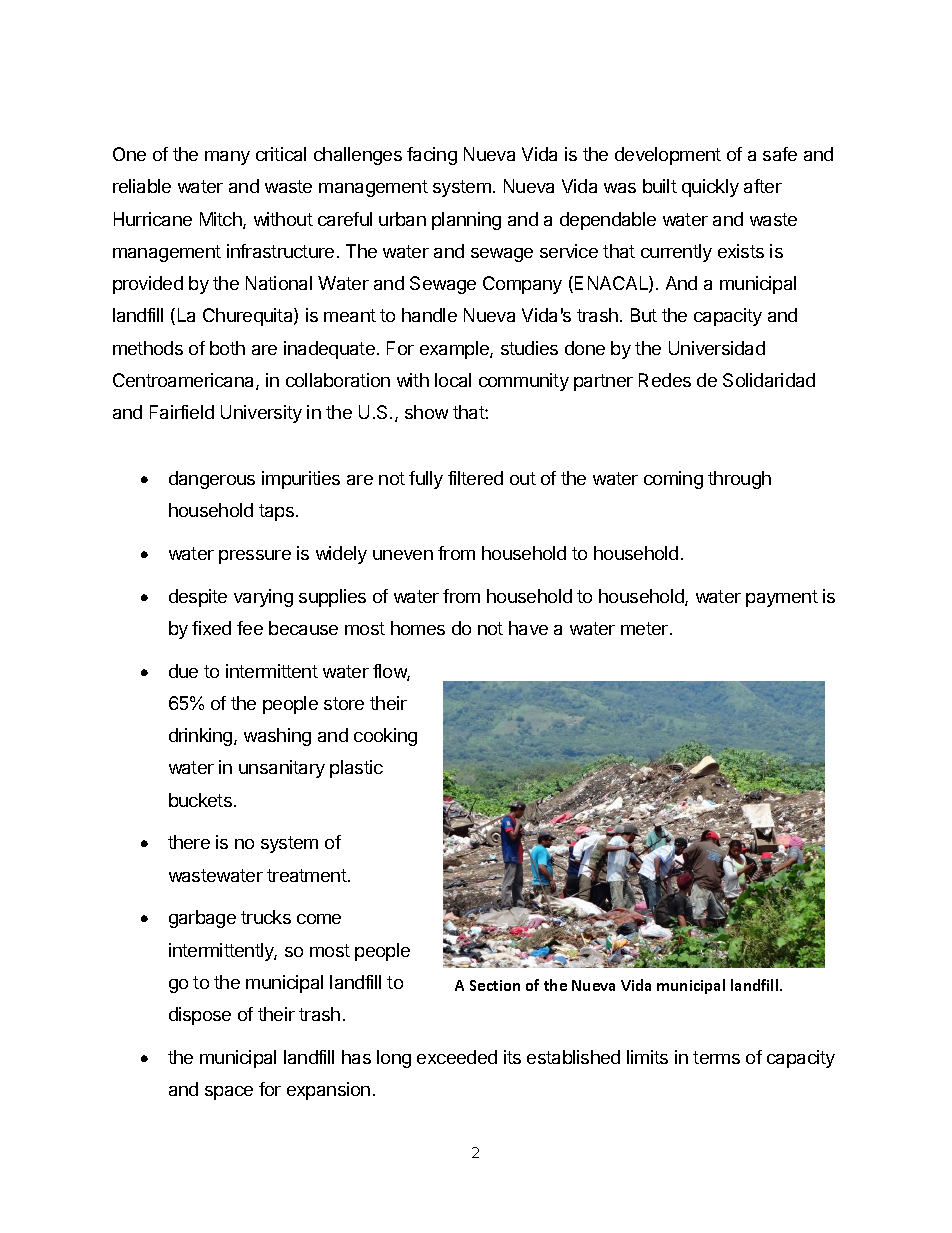 The height and width of the page is (1233, 952). Describe the element at coordinates (457, 1057) in the page. I see `exceeded` at that location.
